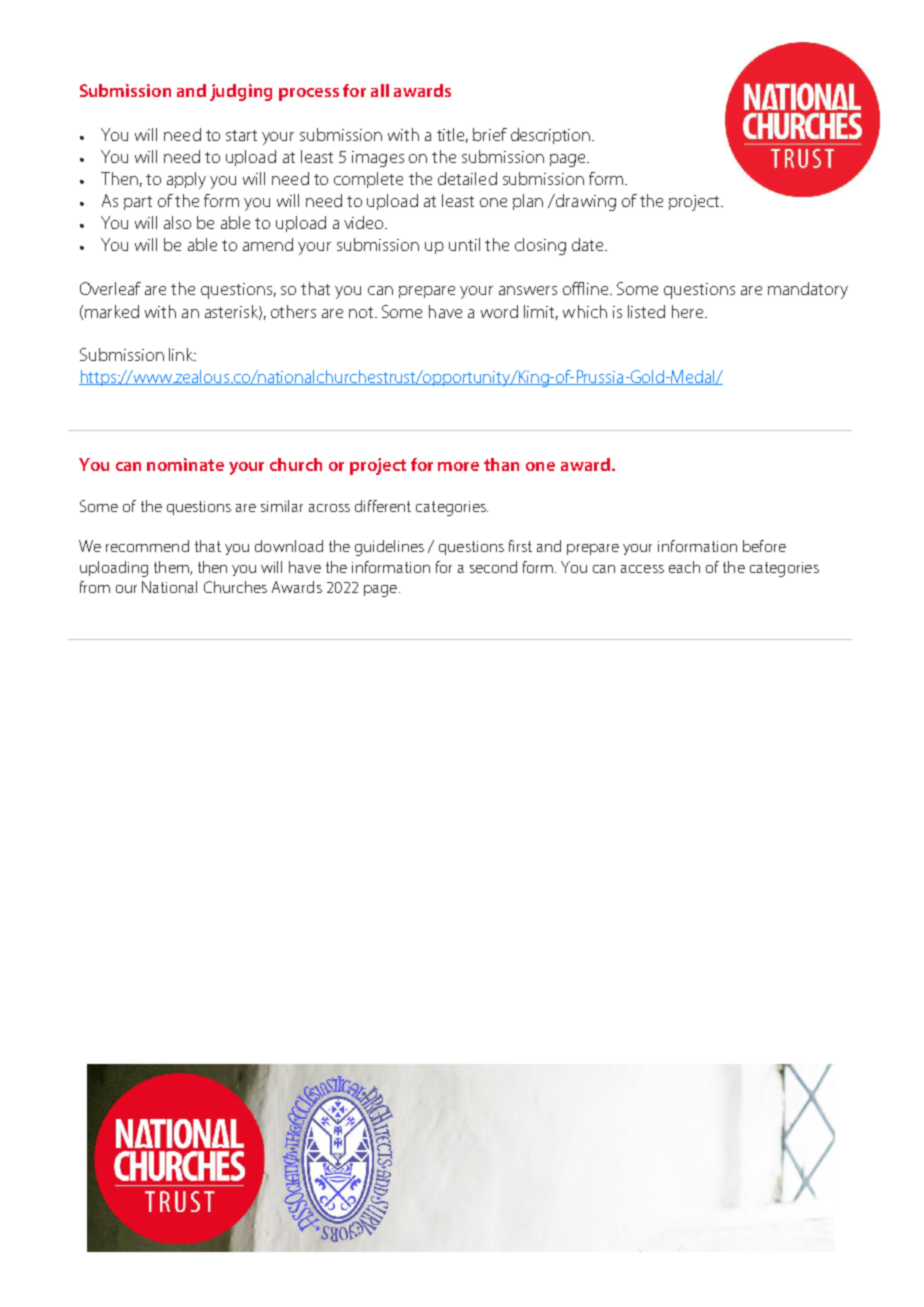  Describe the element at coordinates (268, 244) in the document. I see `amend` at that location.
